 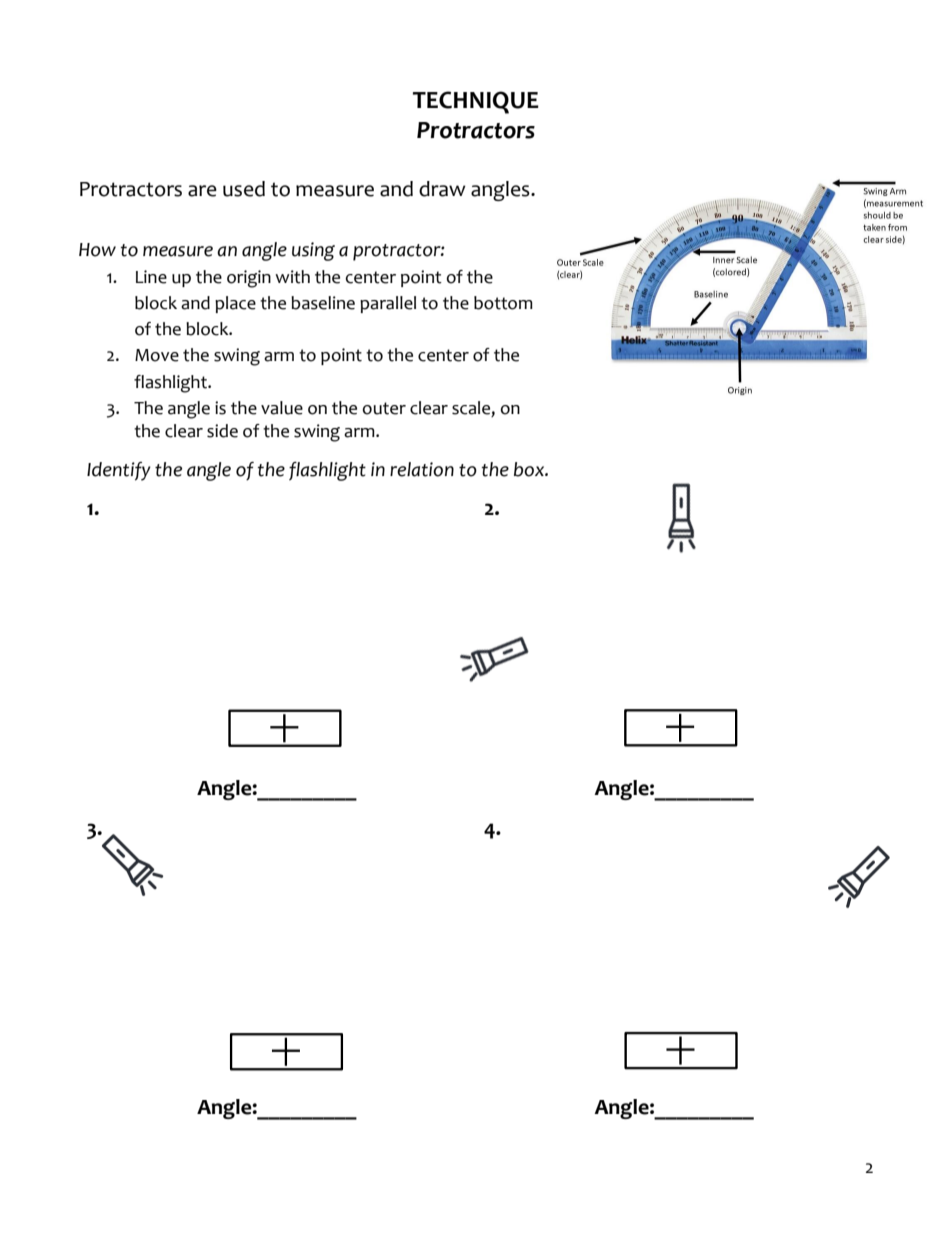 What do you see at coordinates (476, 102) in the screenshot?
I see `TECHNIQUE` at bounding box center [476, 102].
